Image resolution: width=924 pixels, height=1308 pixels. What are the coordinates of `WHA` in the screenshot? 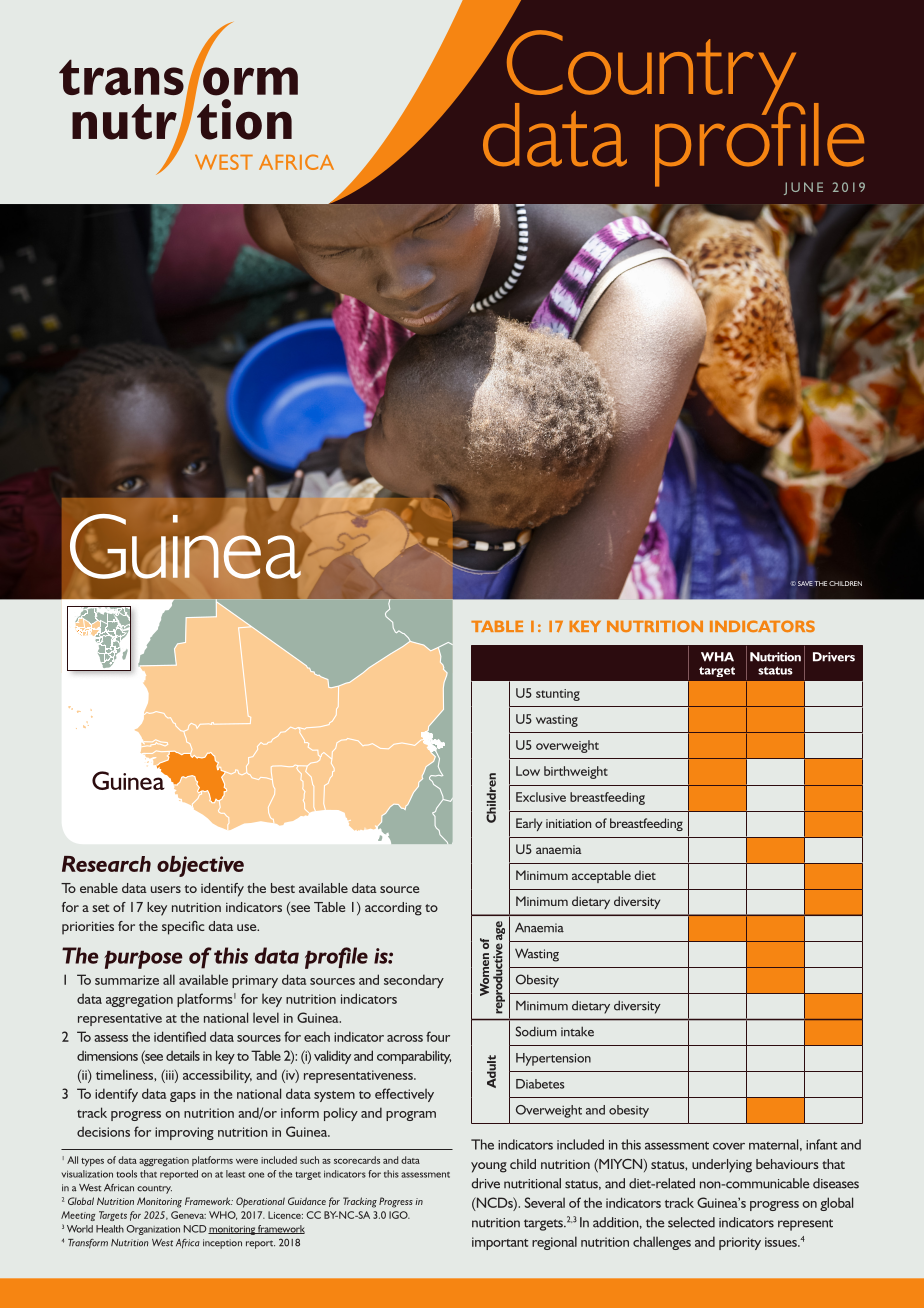 It's located at (717, 657).
